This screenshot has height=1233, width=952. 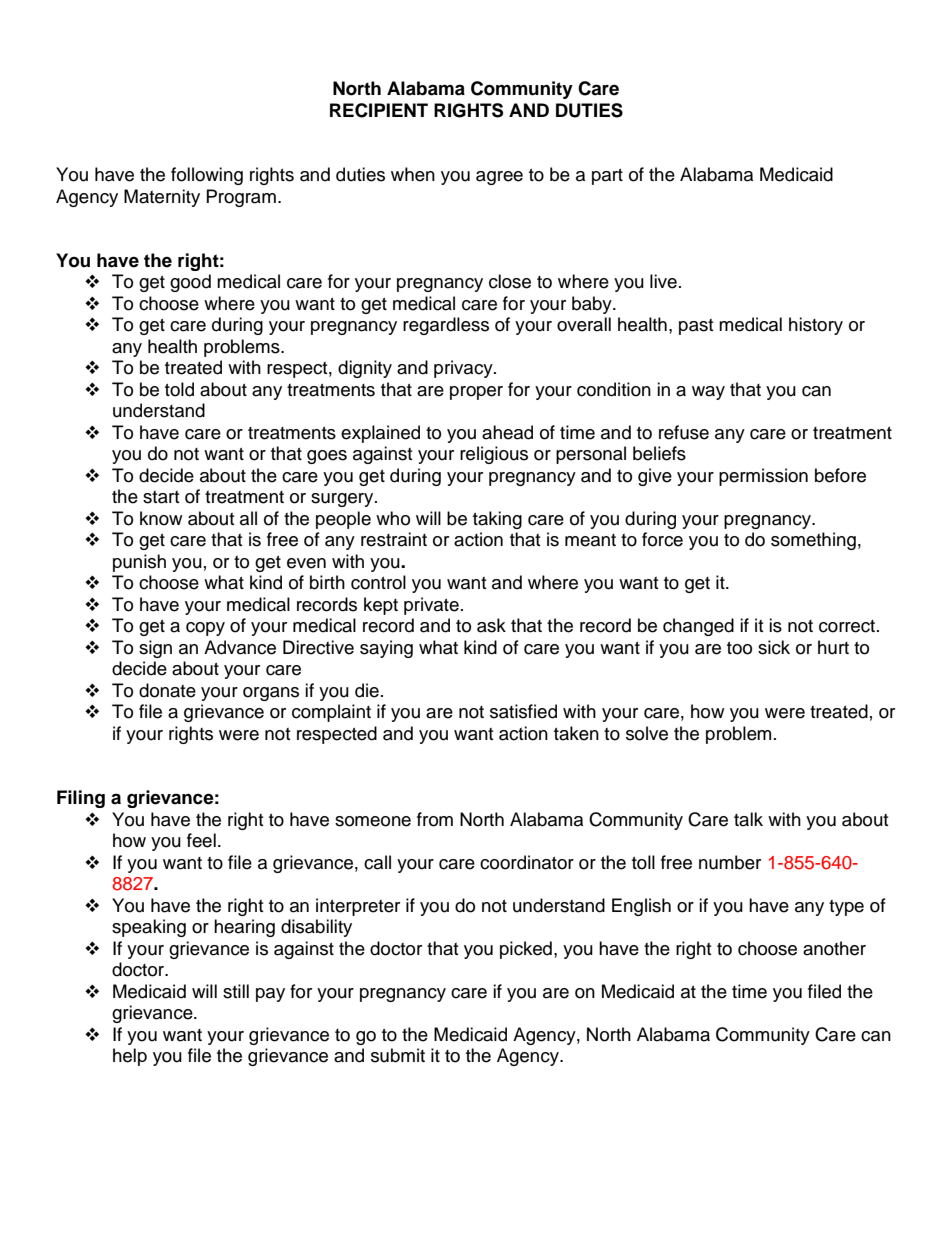 What do you see at coordinates (207, 176) in the screenshot?
I see `following` at bounding box center [207, 176].
